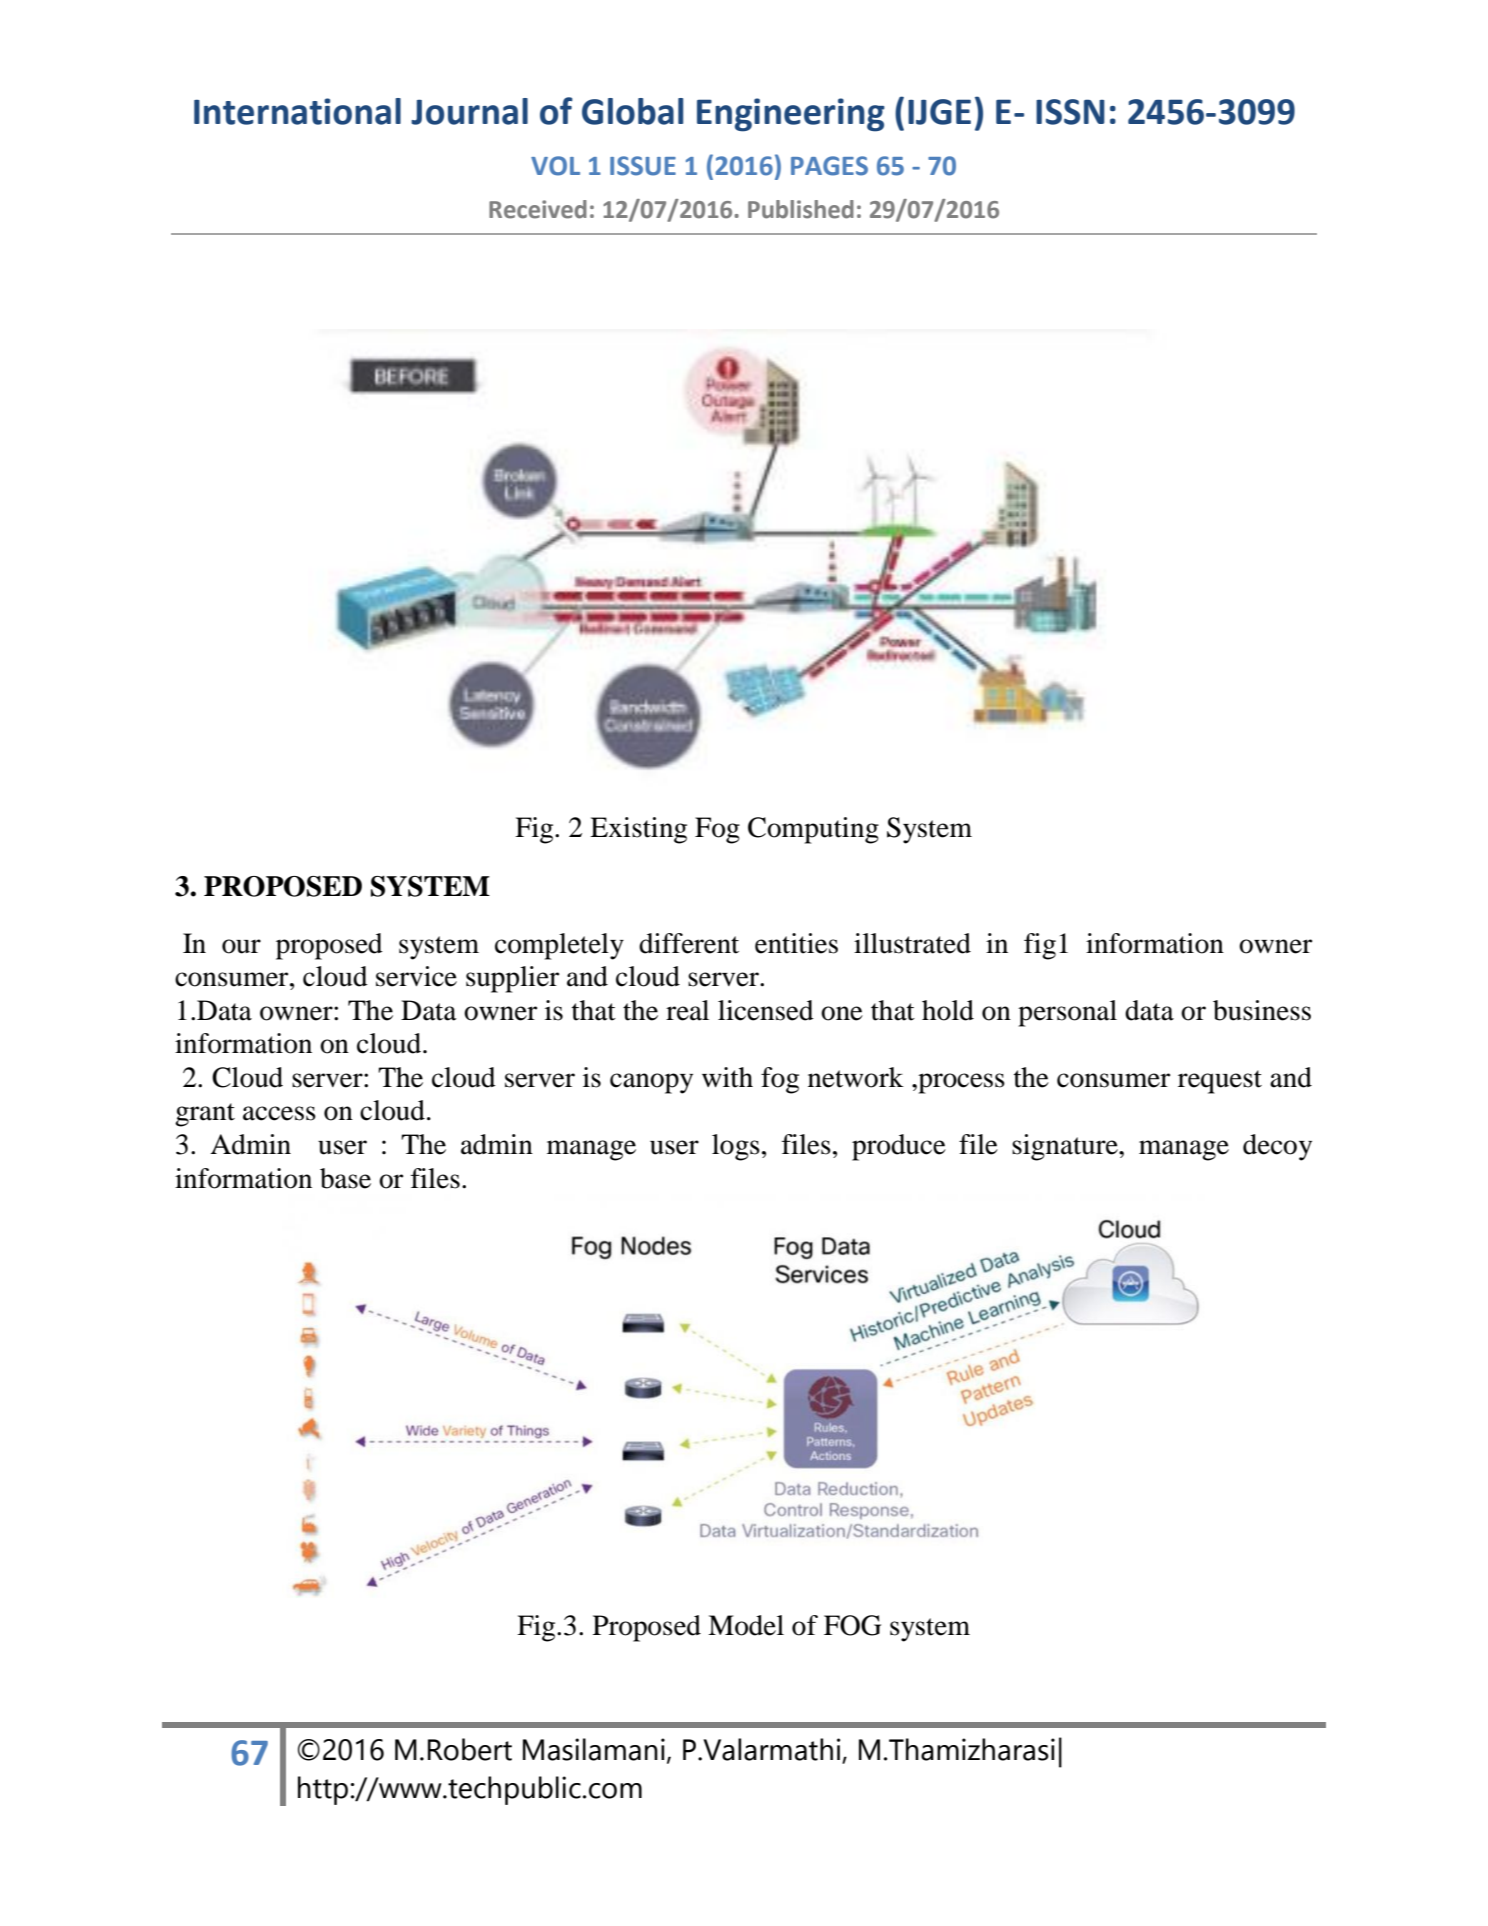 This image has height=1926, width=1488. Describe the element at coordinates (1067, 1013) in the image. I see `personal` at that location.
